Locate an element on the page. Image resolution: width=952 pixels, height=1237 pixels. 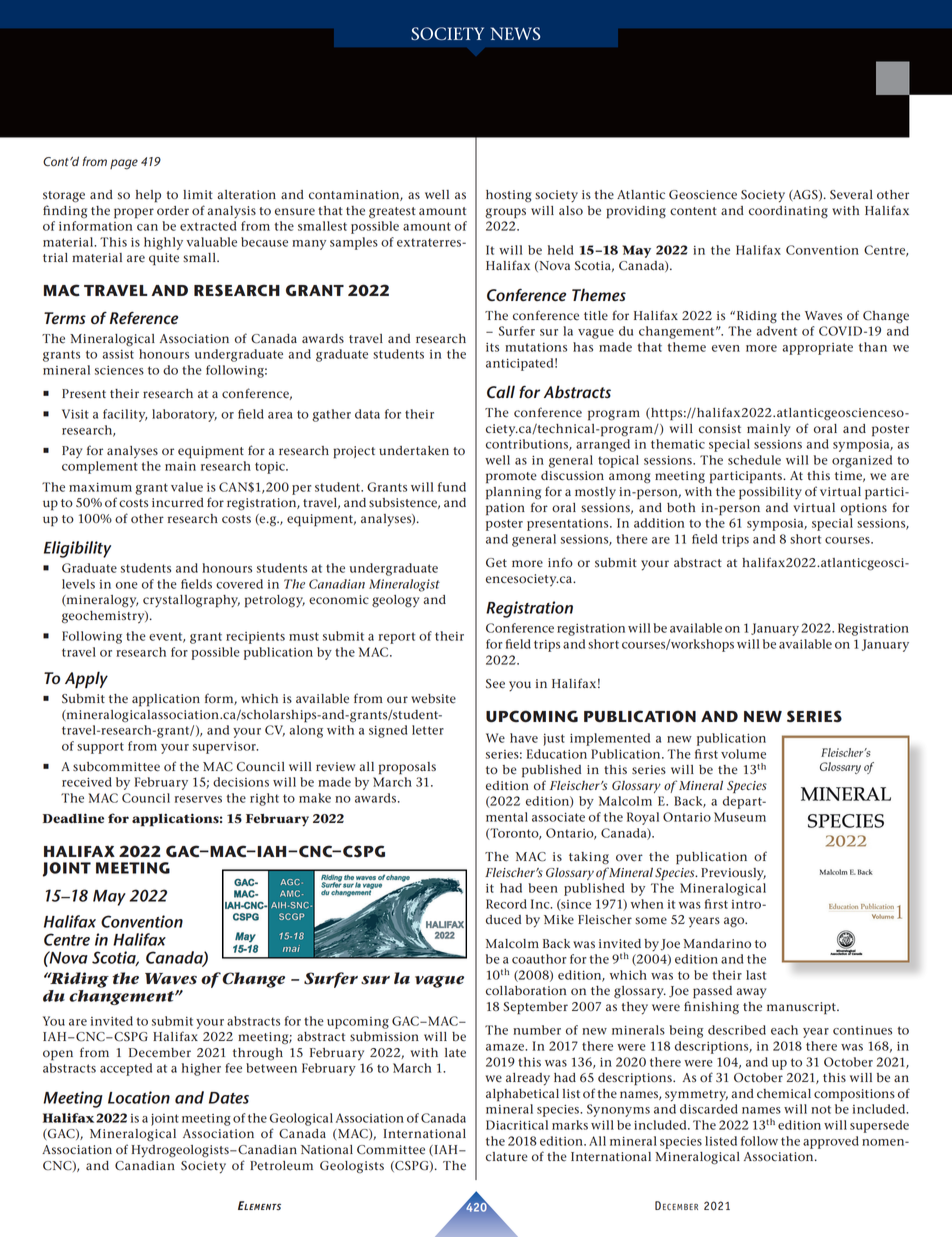
Apply is located at coordinates (86, 680).
